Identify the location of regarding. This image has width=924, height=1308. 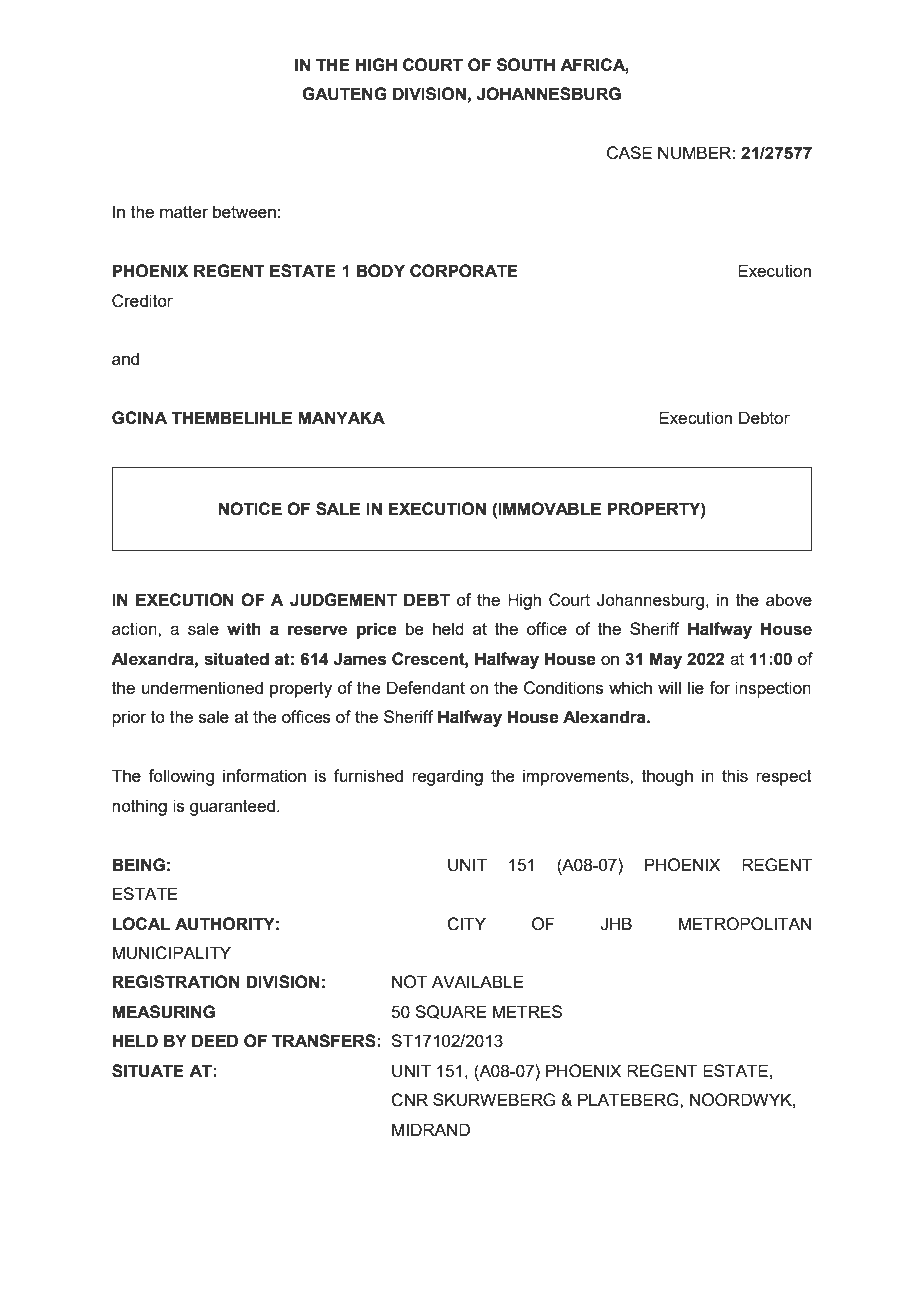
(447, 777).
